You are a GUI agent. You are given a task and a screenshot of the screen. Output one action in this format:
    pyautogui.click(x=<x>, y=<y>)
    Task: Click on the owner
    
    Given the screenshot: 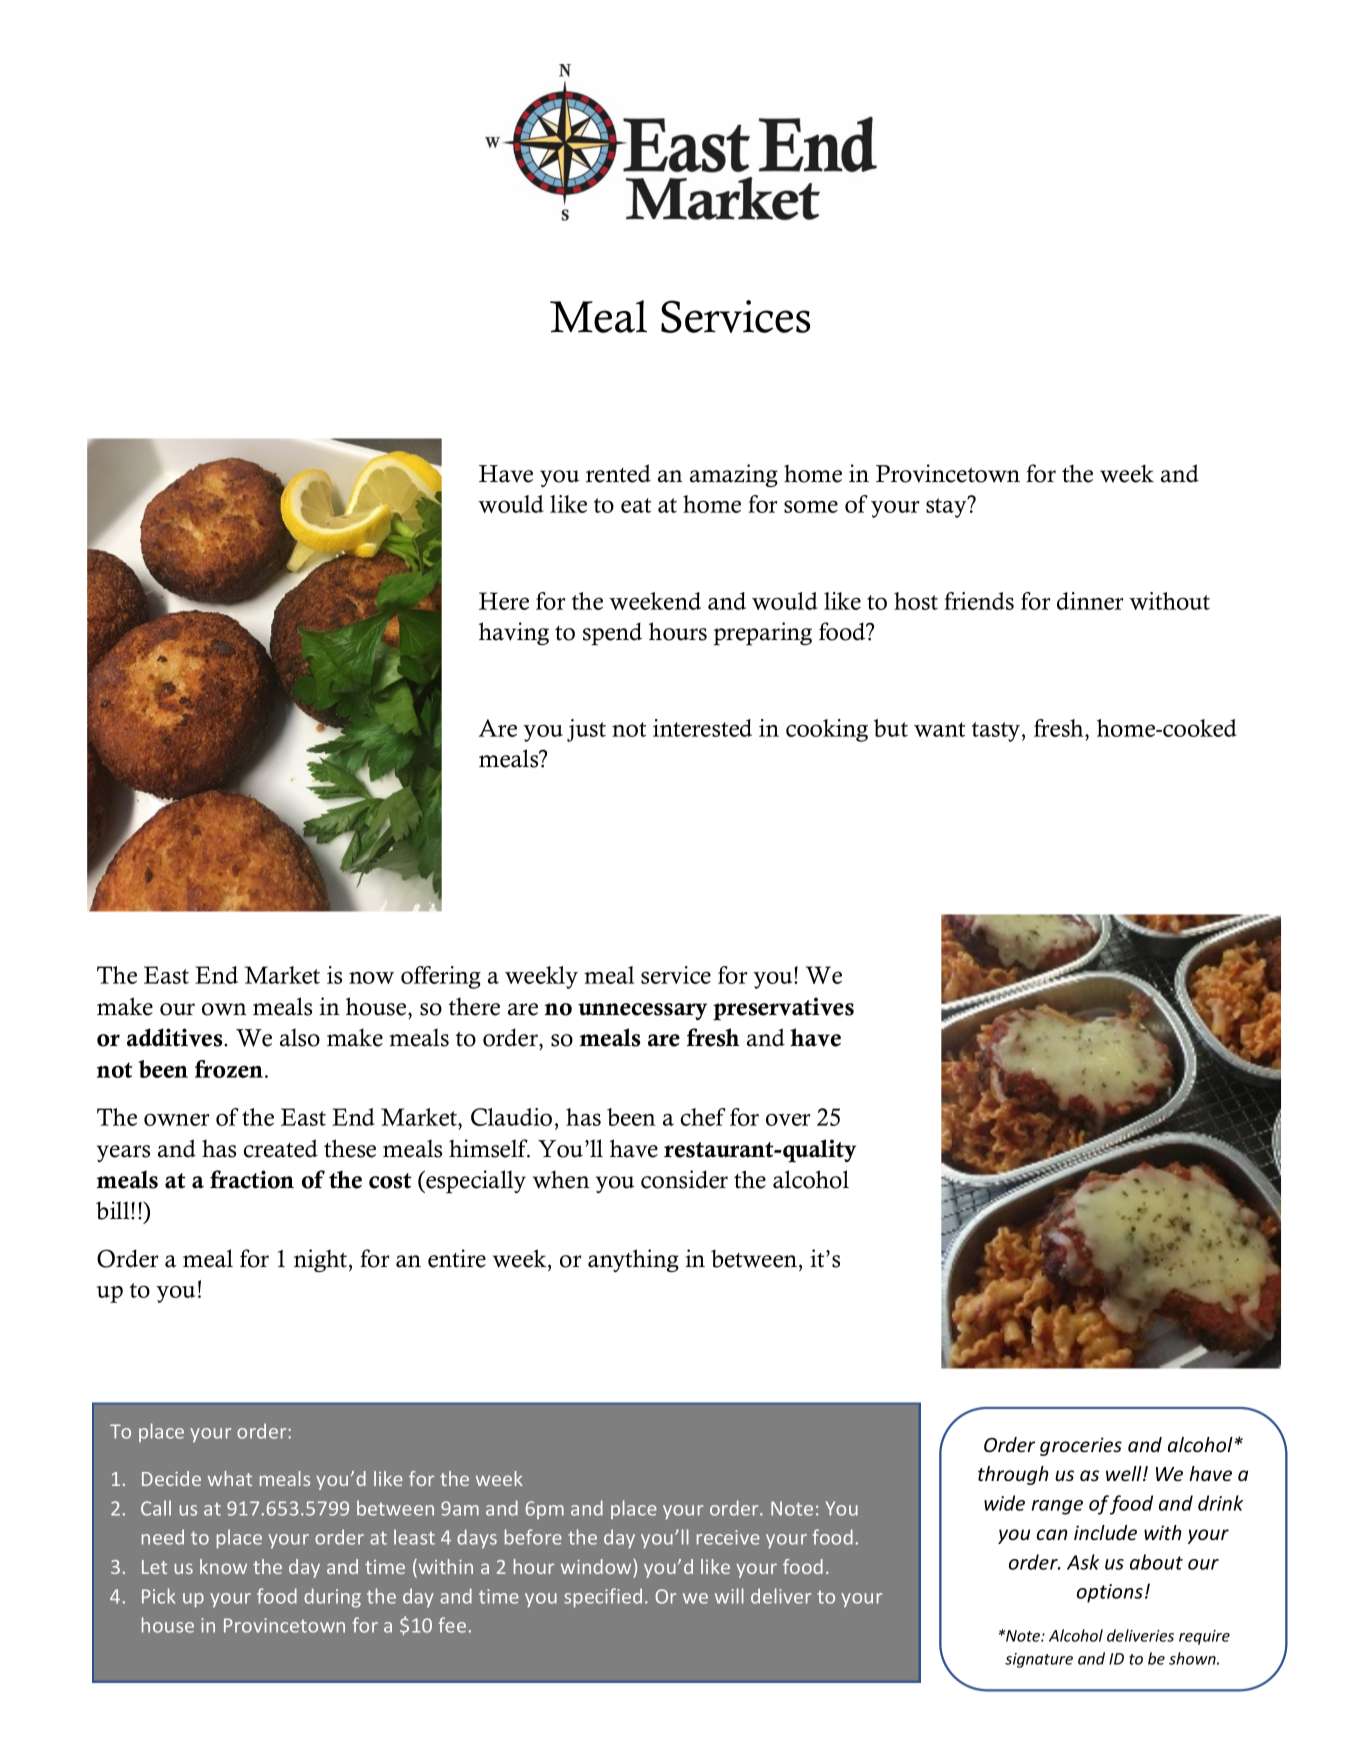 What is the action you would take?
    pyautogui.click(x=177, y=1119)
